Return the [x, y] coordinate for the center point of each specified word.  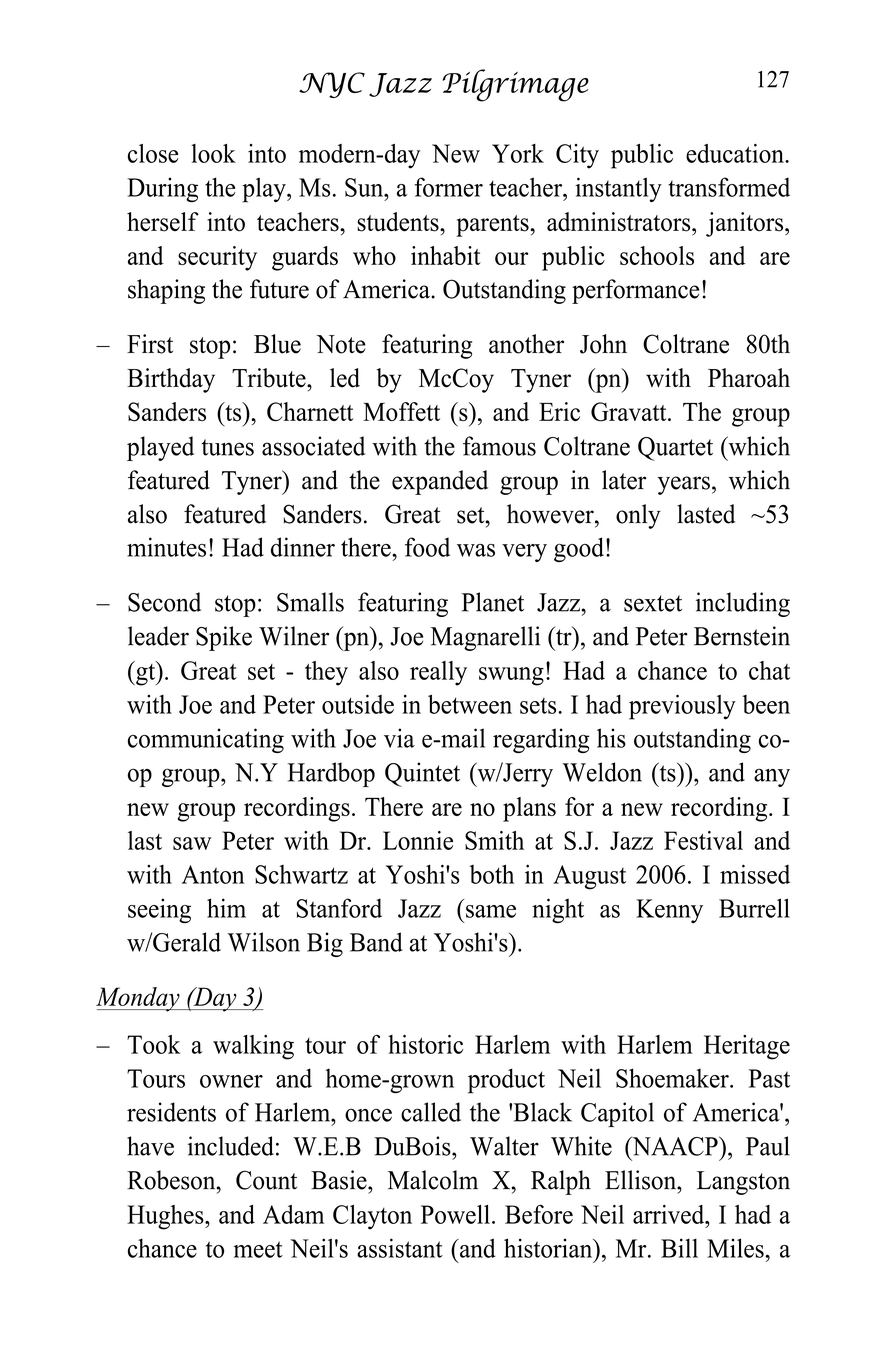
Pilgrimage [515, 85]
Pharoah [749, 378]
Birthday [171, 380]
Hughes [166, 1217]
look [213, 153]
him [226, 908]
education [736, 153]
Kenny [669, 911]
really [438, 673]
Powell [455, 1214]
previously [682, 707]
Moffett [401, 411]
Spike [224, 638]
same [491, 911]
